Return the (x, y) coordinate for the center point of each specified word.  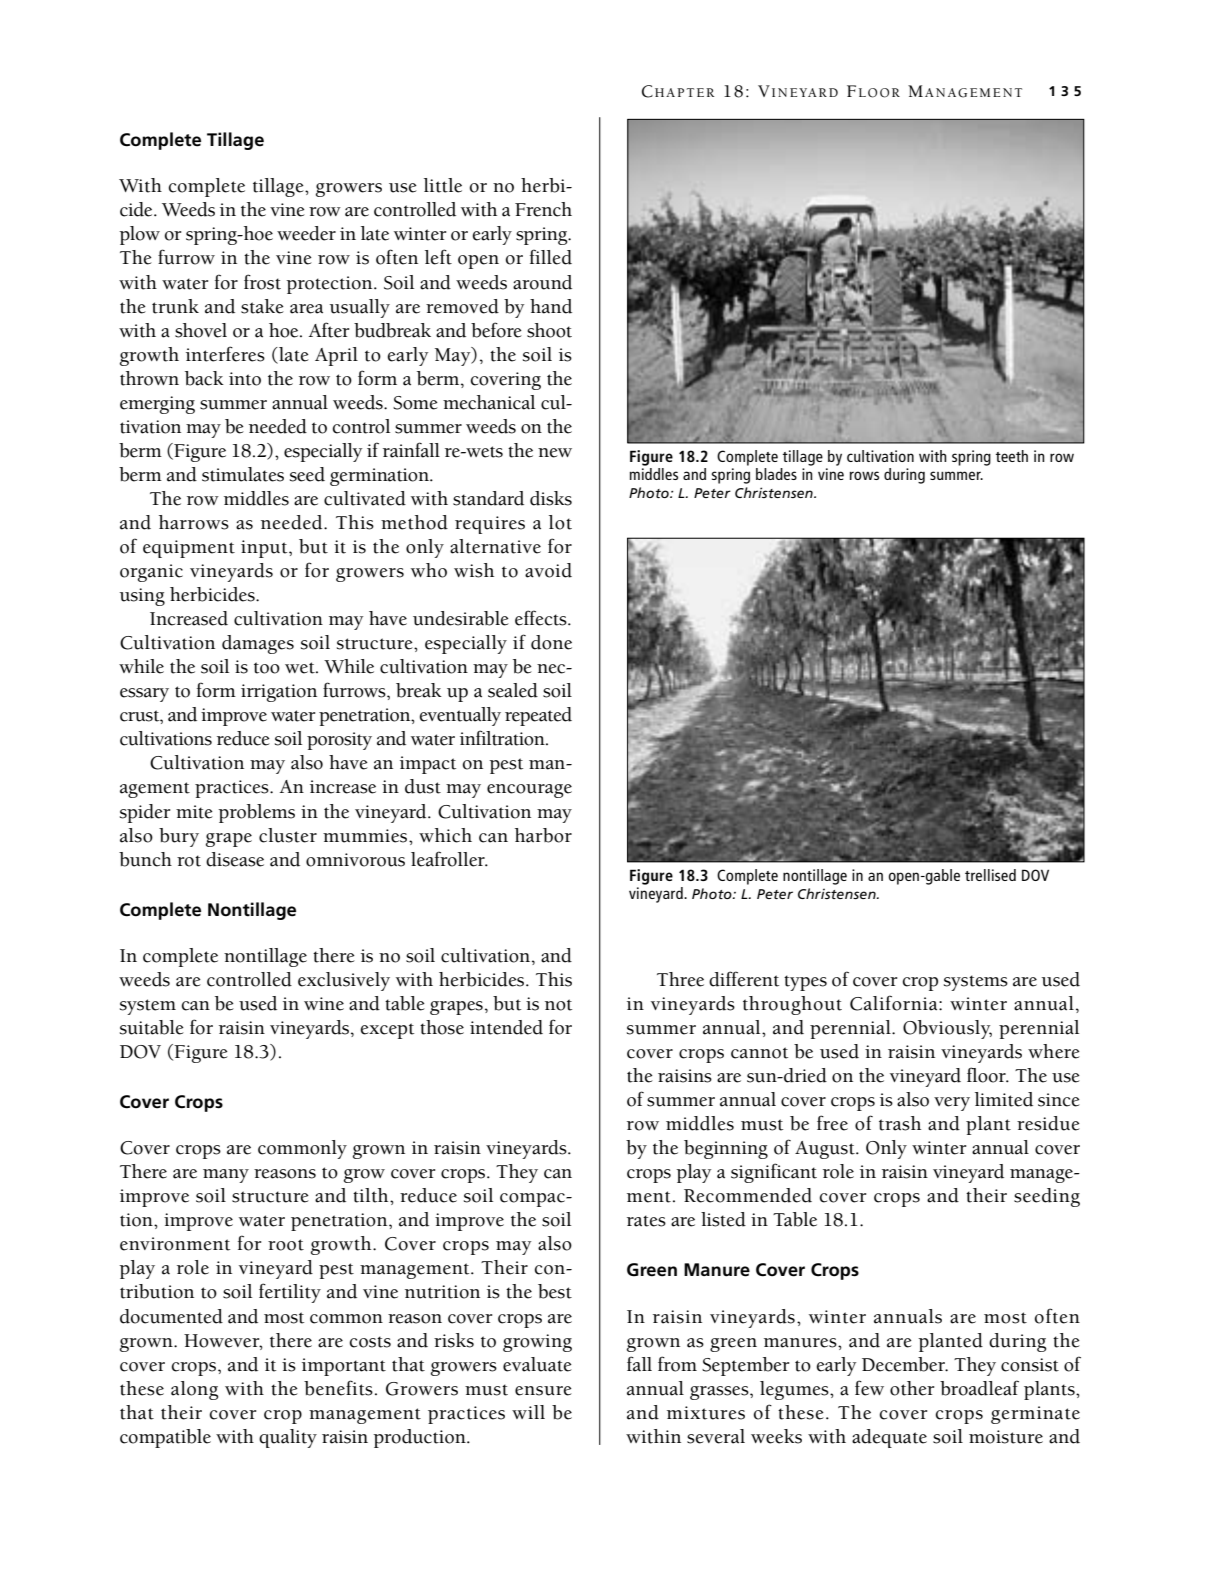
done (551, 642)
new (555, 453)
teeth (1012, 456)
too (267, 668)
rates (646, 1221)
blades (776, 474)
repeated (538, 716)
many (226, 1176)
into (245, 379)
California (895, 1003)
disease (235, 859)
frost (262, 282)
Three (680, 979)
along (195, 1390)
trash (900, 1123)
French (543, 209)
